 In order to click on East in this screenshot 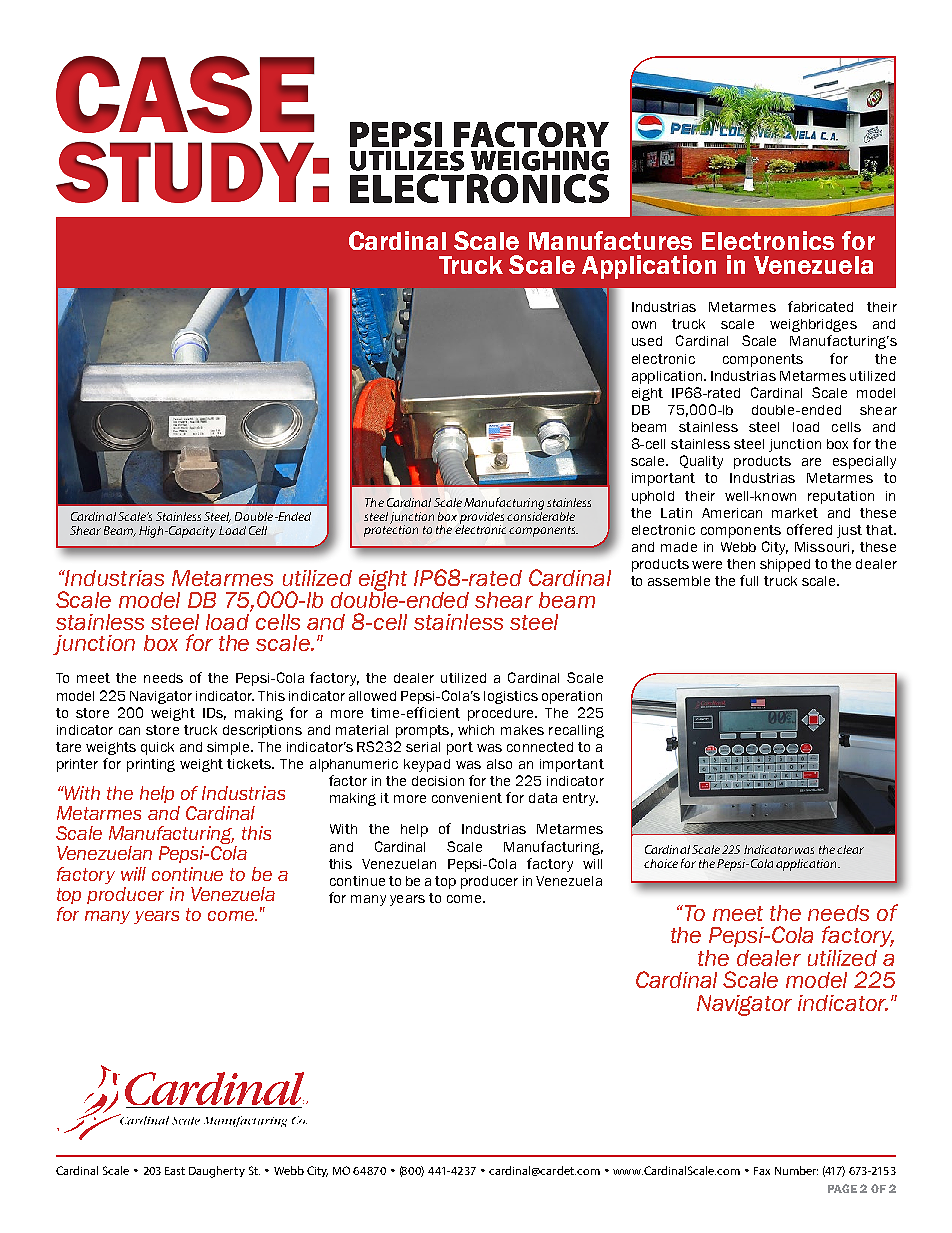, I will do `click(175, 1171)`.
